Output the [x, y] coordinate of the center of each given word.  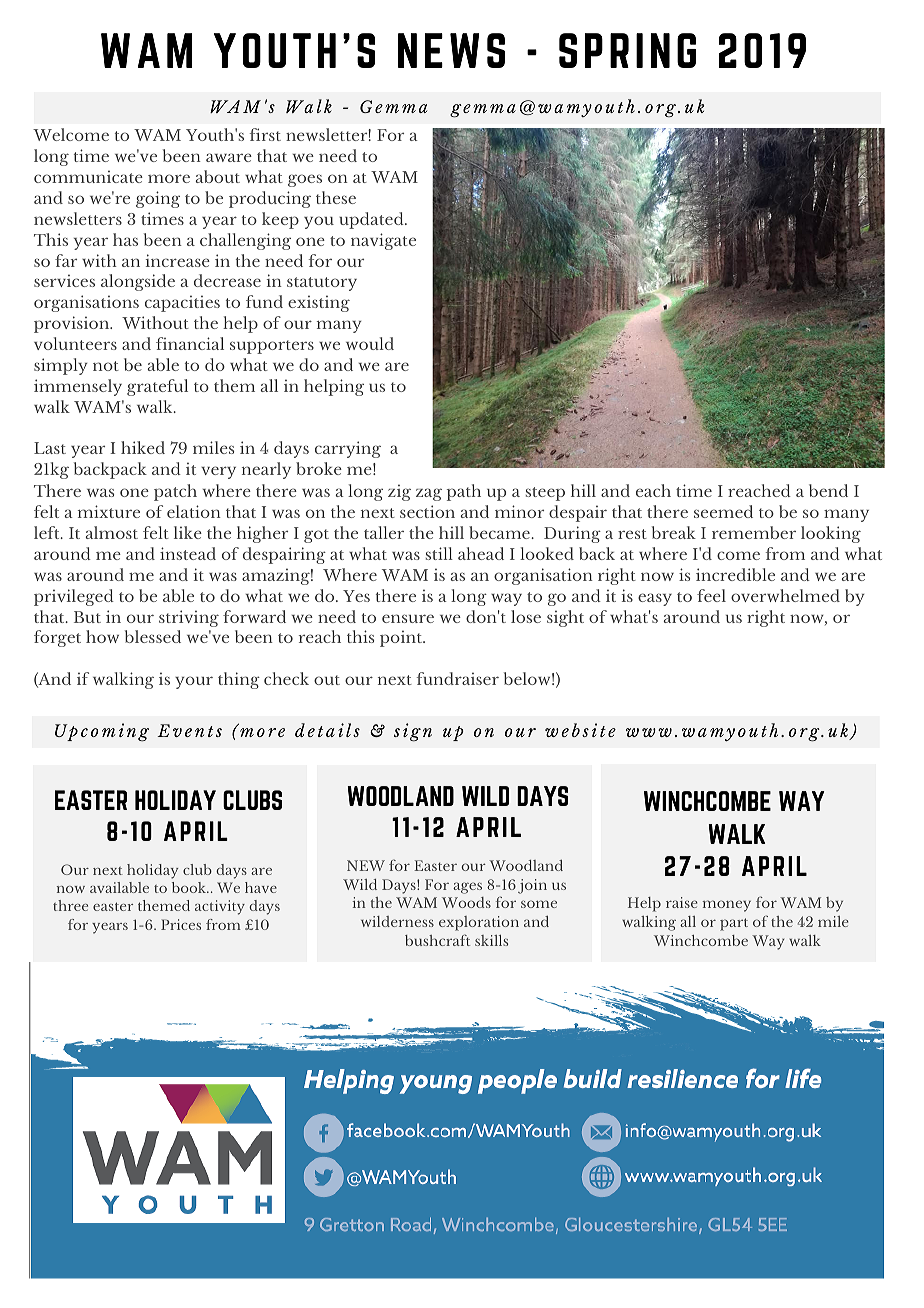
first [265, 134]
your [194, 682]
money [727, 906]
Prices [181, 924]
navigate [383, 241]
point [402, 638]
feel [711, 595]
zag [429, 494]
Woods [466, 902]
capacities [182, 303]
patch [175, 492]
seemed [723, 511]
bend [828, 490]
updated [372, 220]
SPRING [627, 50]
